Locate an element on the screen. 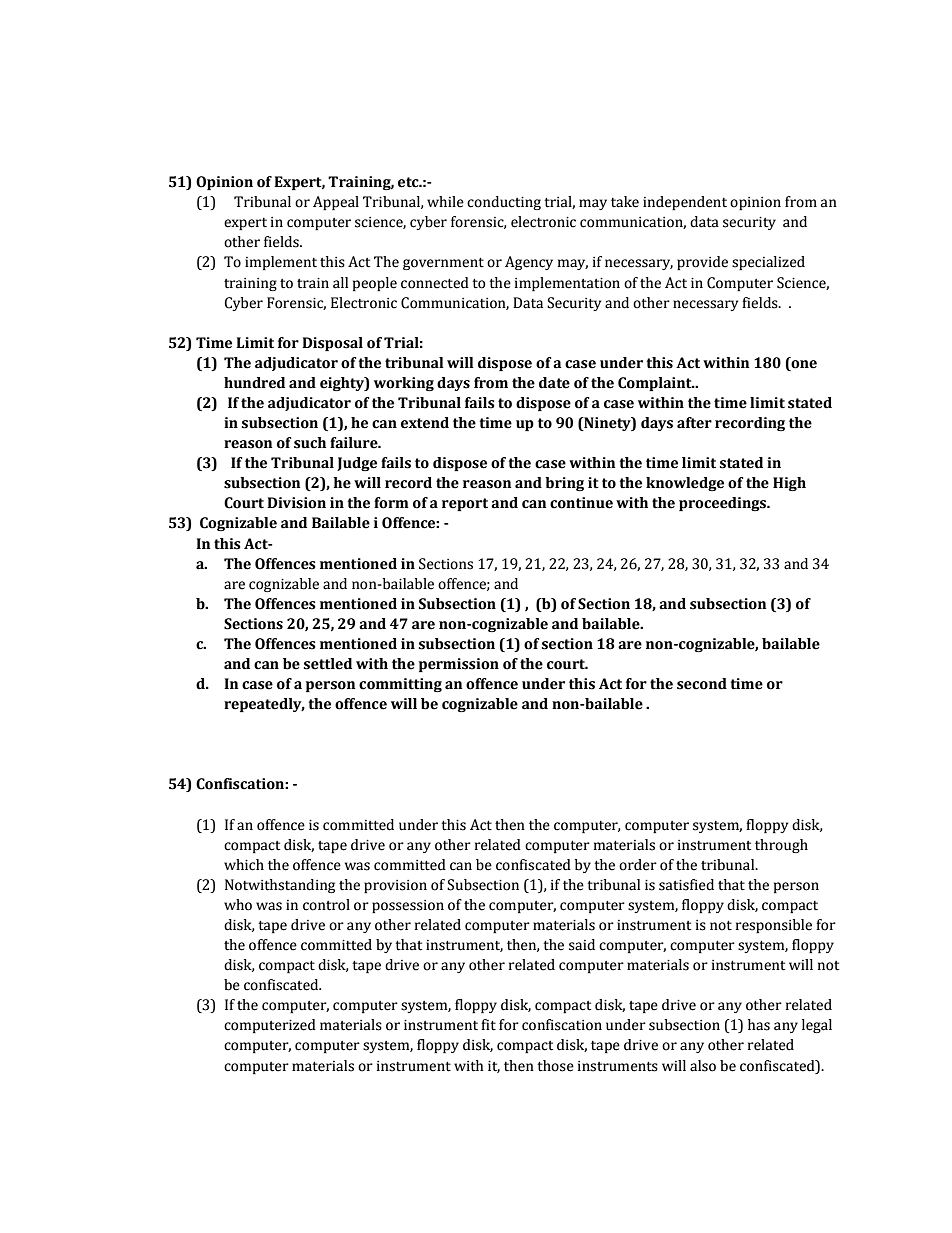 The image size is (952, 1233). specialized is located at coordinates (768, 263).
